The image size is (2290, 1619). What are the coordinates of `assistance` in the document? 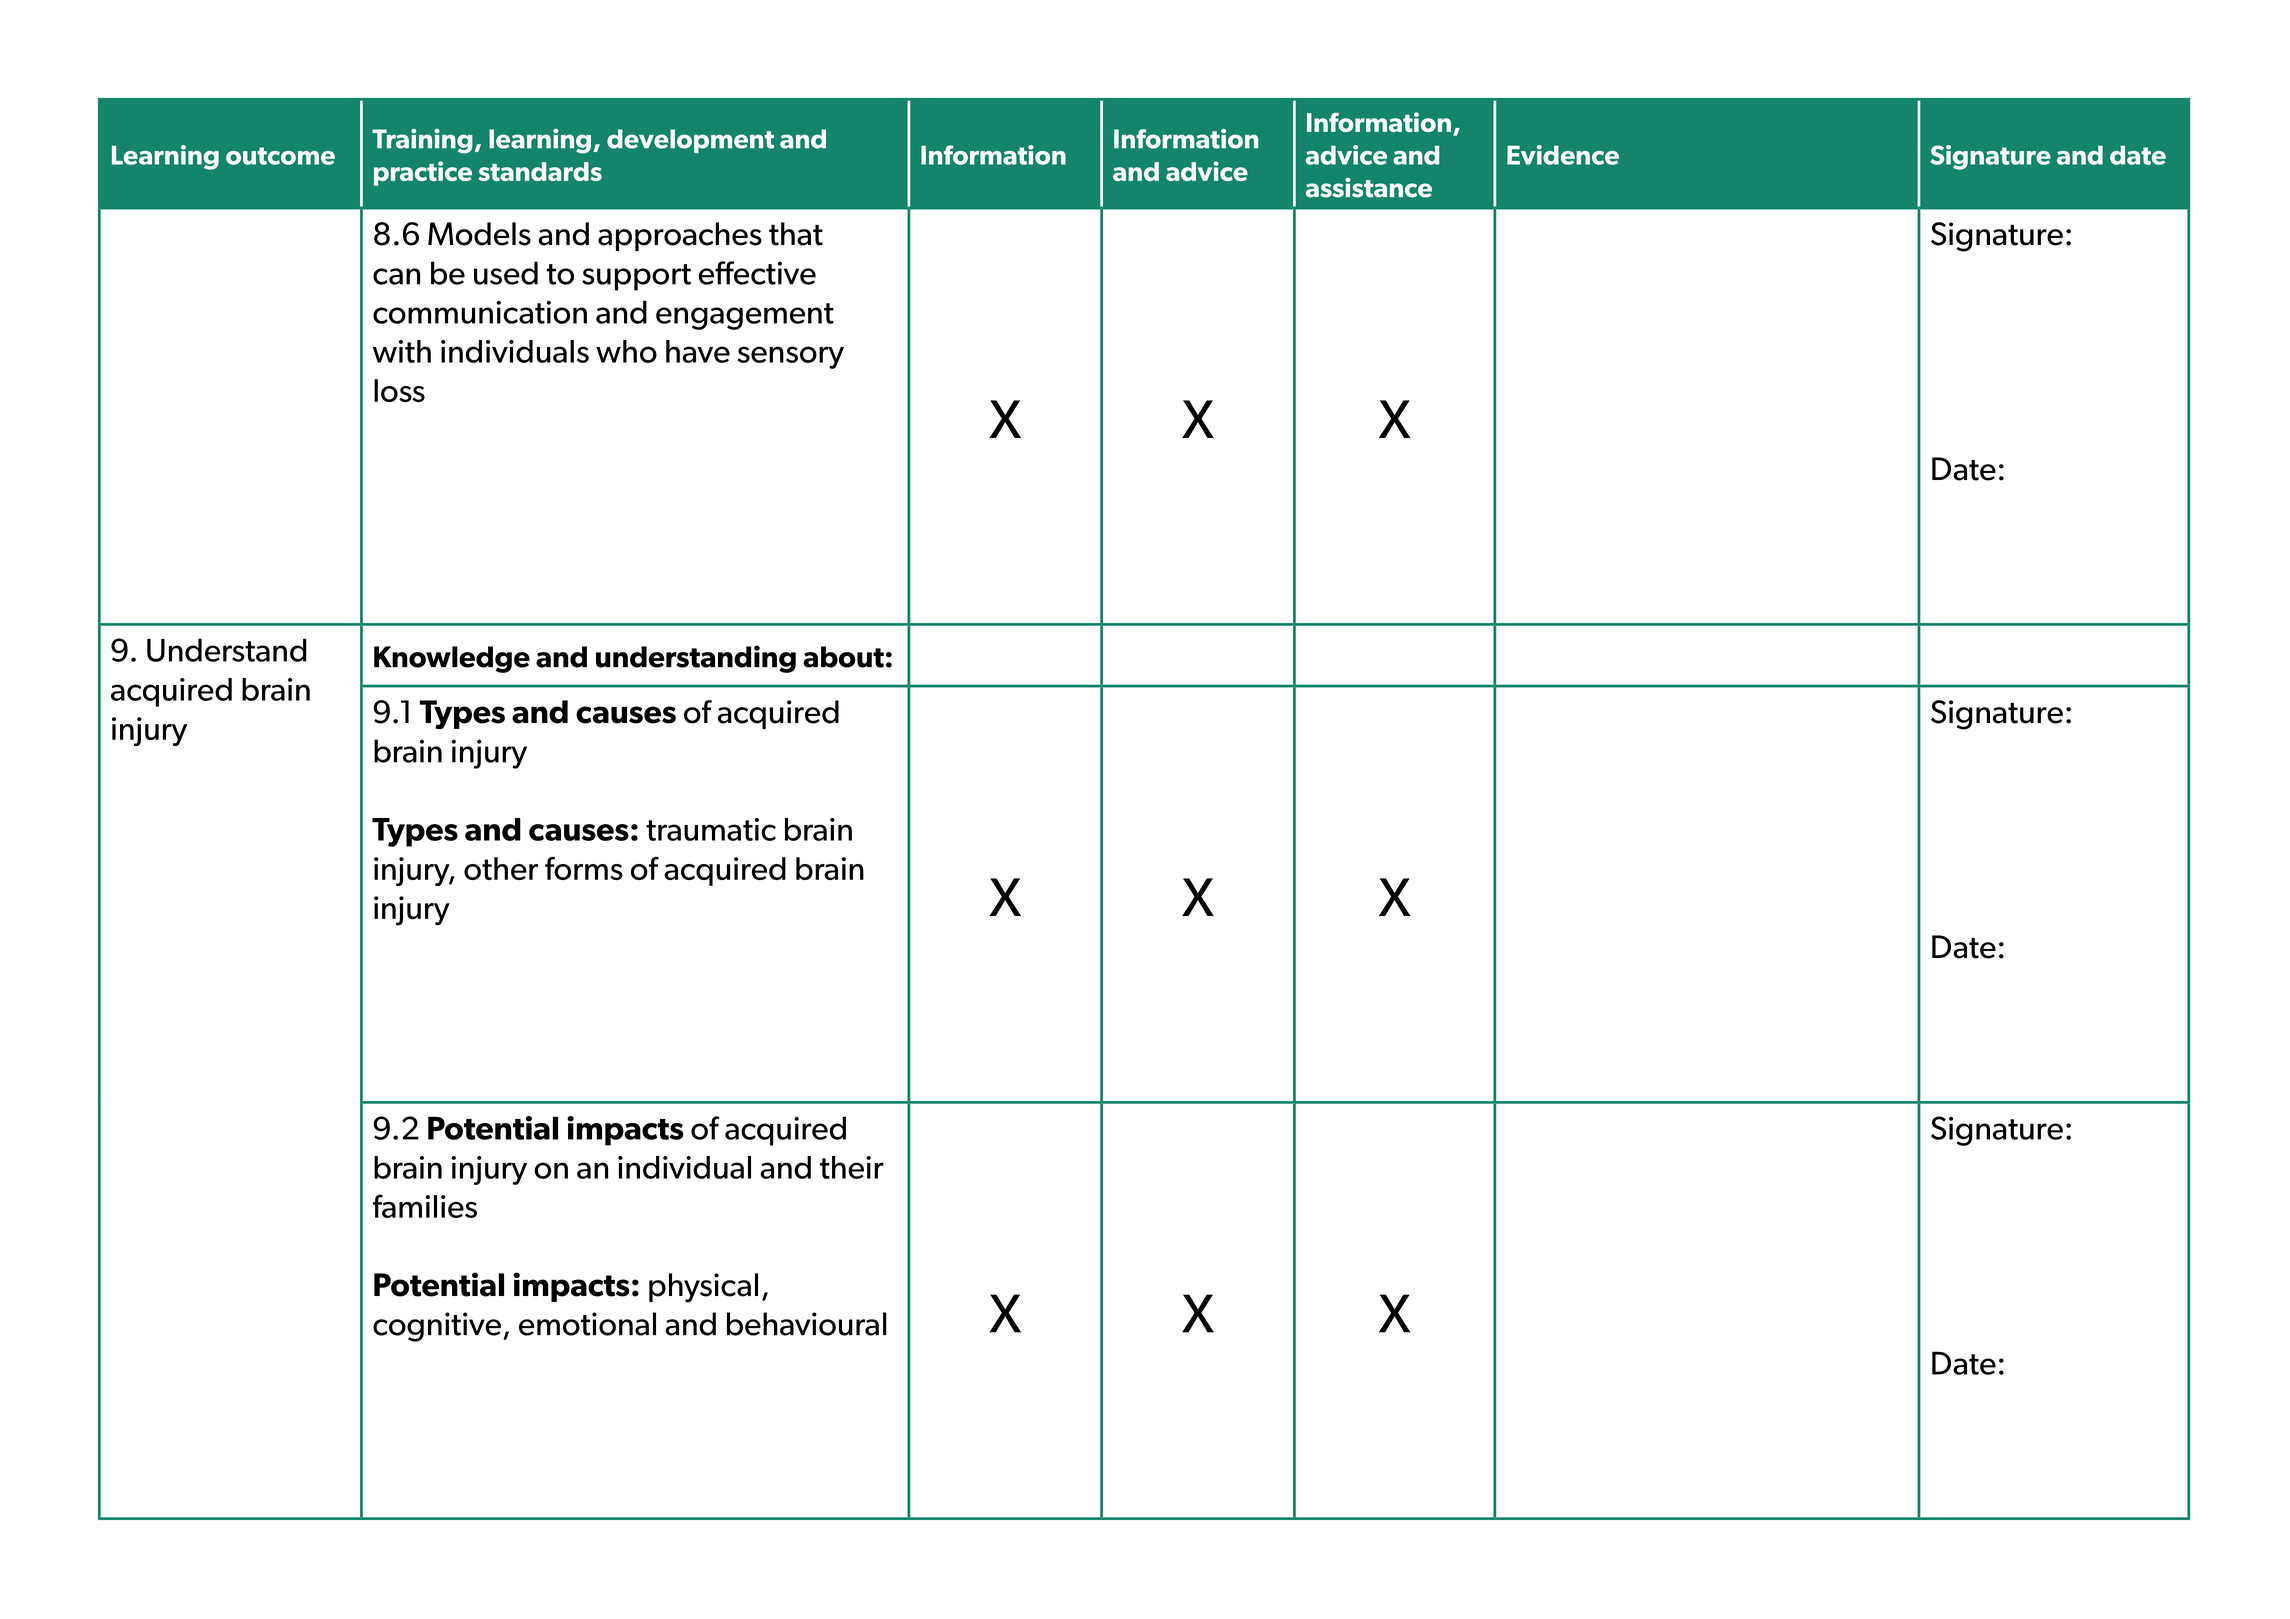 It's located at (1369, 187).
